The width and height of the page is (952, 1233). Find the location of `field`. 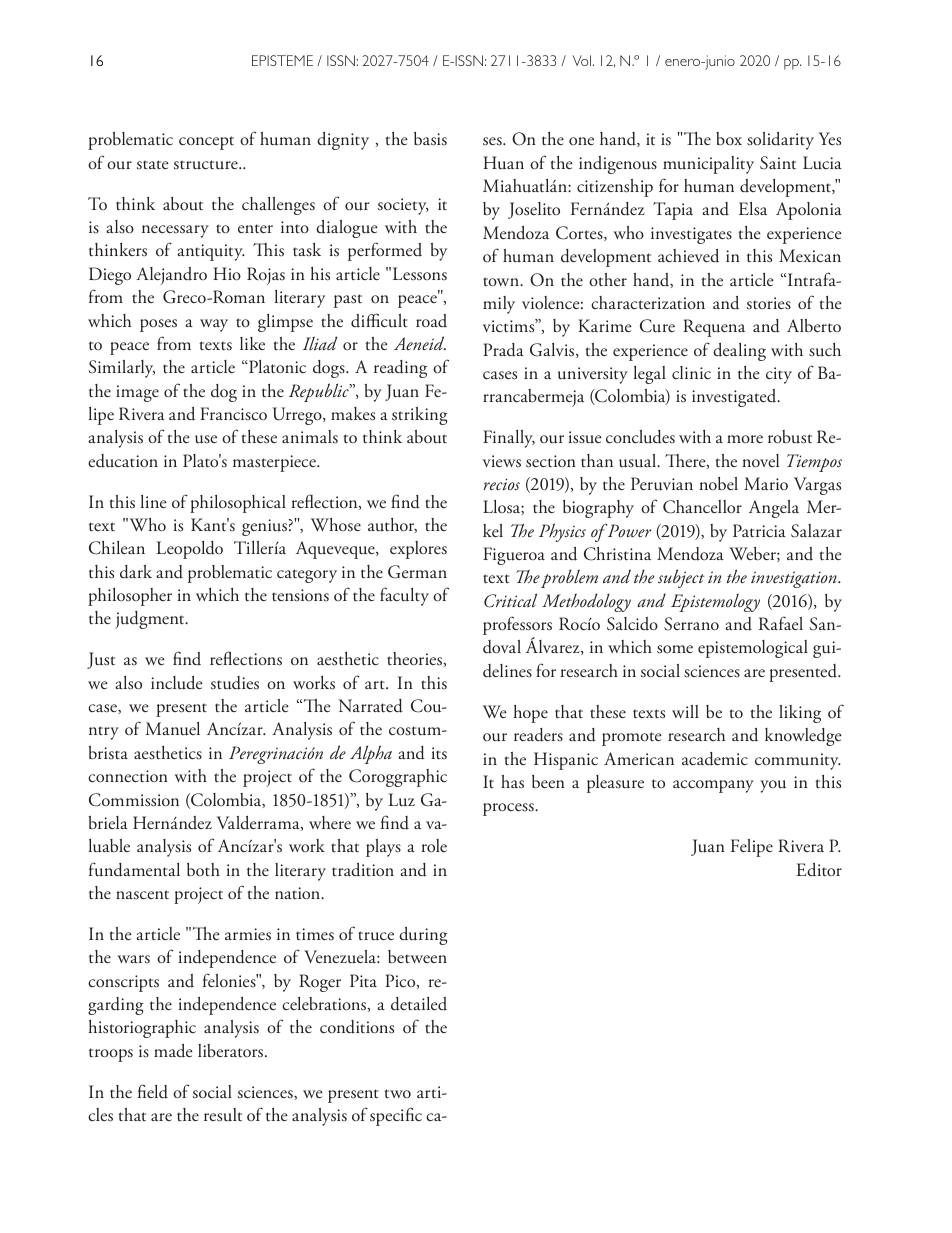

field is located at coordinates (153, 1091).
